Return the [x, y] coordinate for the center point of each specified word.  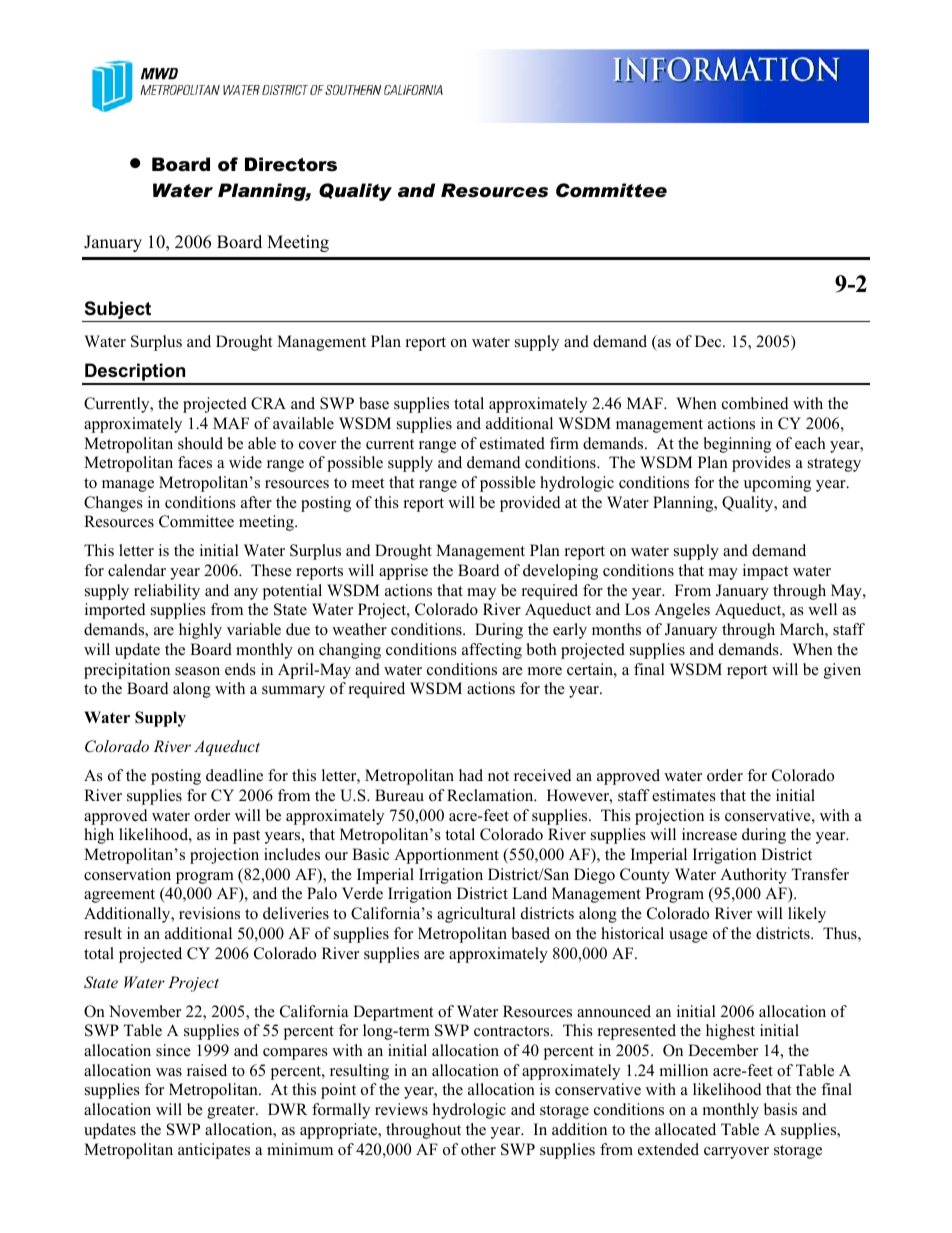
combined [755, 403]
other [478, 1149]
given [842, 671]
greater [232, 1112]
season [197, 671]
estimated [512, 443]
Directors [291, 164]
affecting [492, 651]
